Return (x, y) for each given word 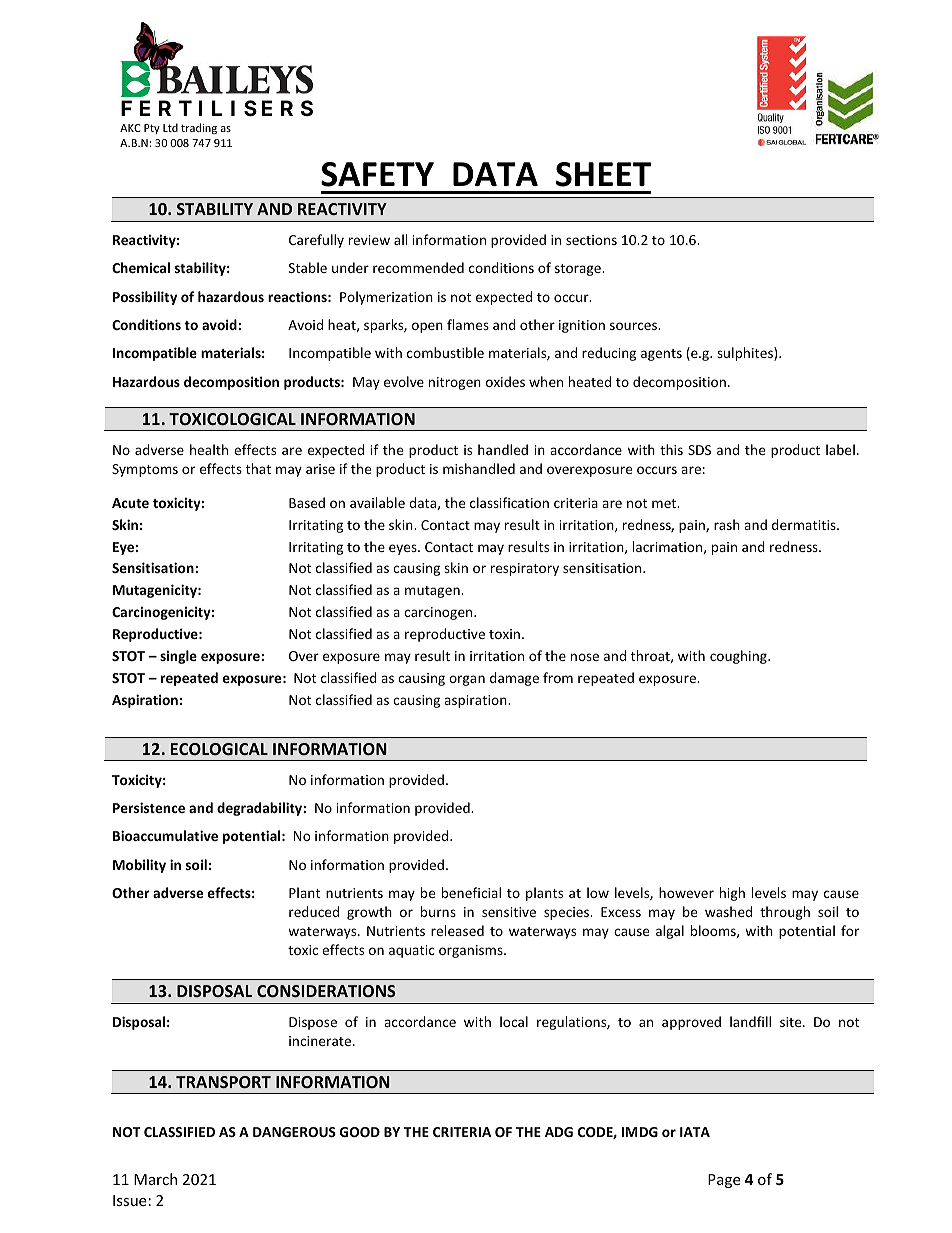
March (155, 1179)
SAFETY (377, 174)
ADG (559, 1132)
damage (514, 679)
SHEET (603, 174)
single (178, 657)
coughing (739, 657)
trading (199, 128)
